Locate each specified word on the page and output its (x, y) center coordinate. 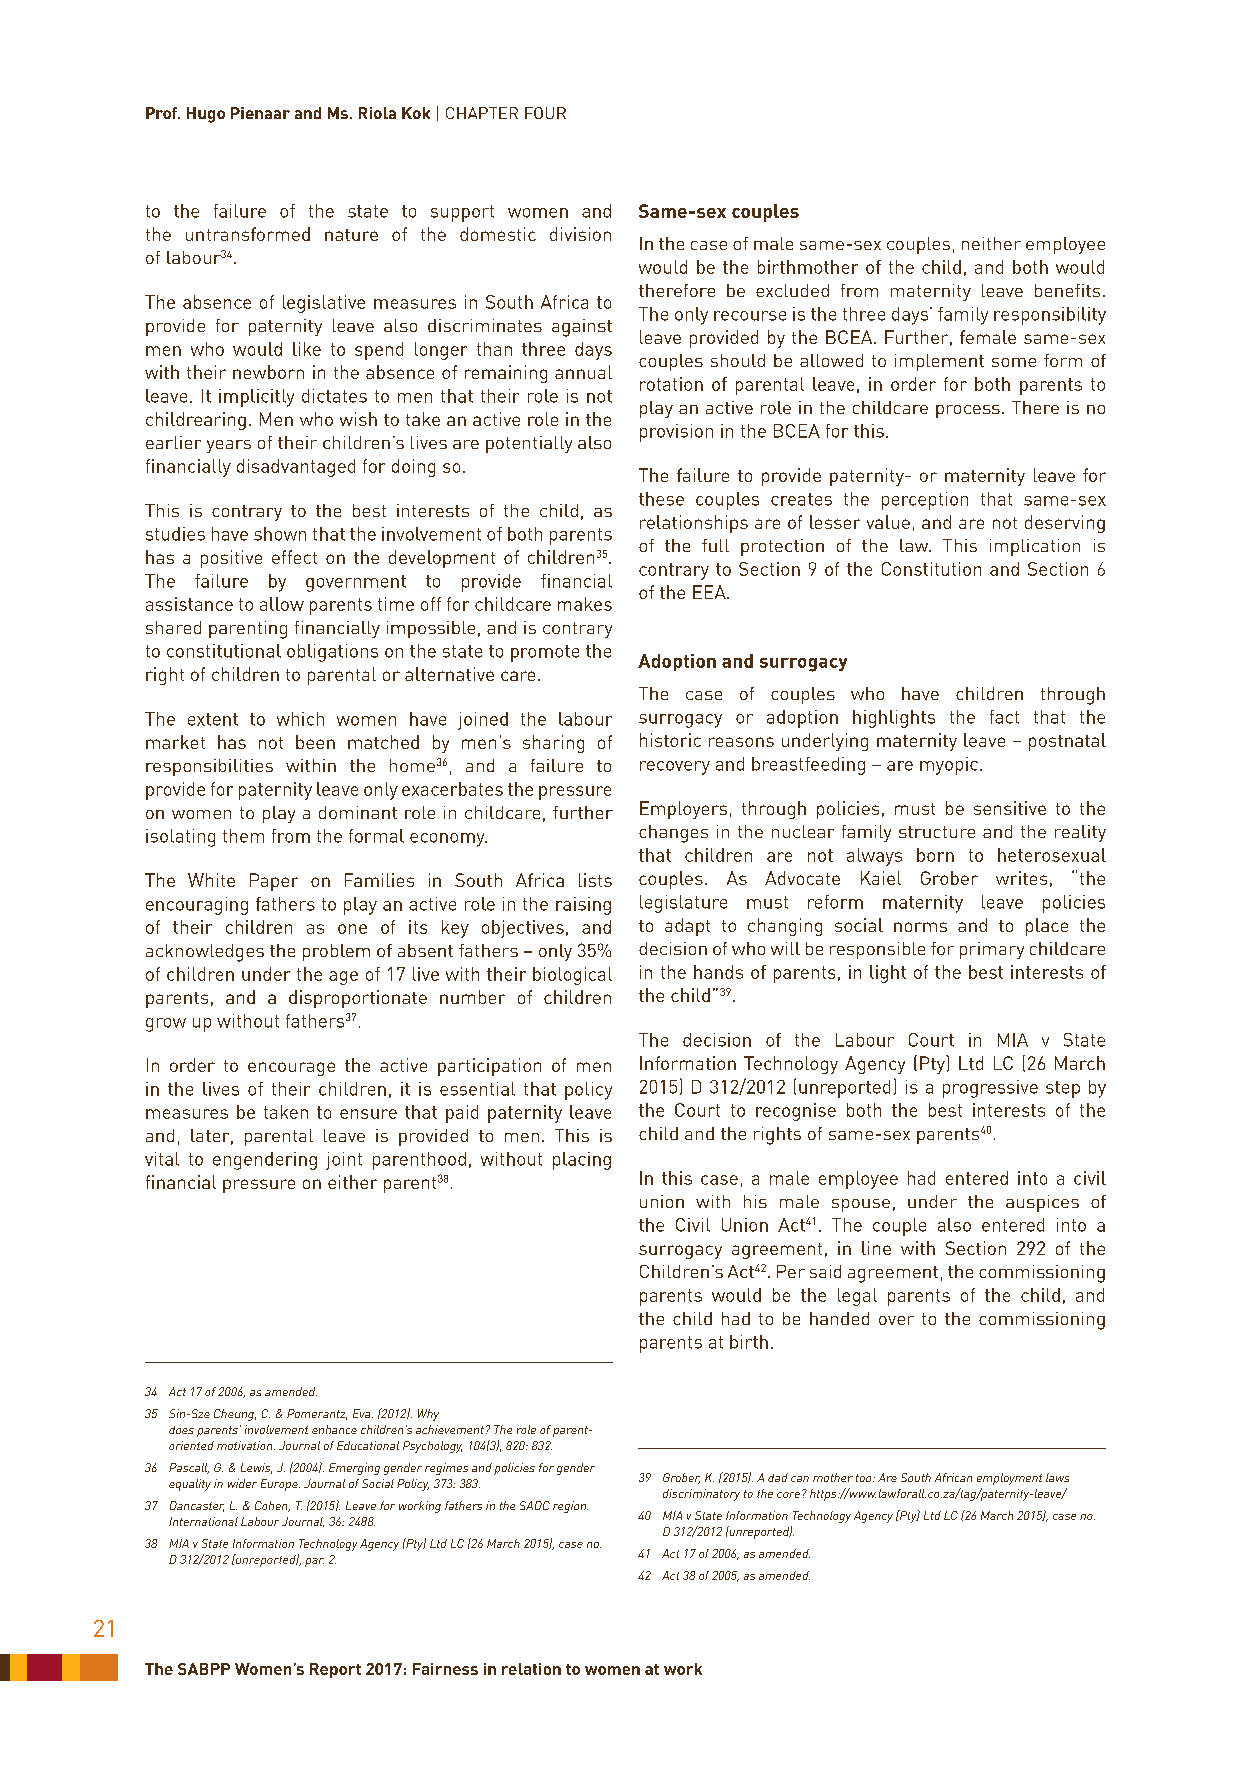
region (570, 1507)
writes (1021, 878)
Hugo (206, 115)
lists (595, 880)
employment (1009, 1479)
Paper (274, 882)
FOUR (545, 113)
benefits (1067, 290)
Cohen (272, 1506)
